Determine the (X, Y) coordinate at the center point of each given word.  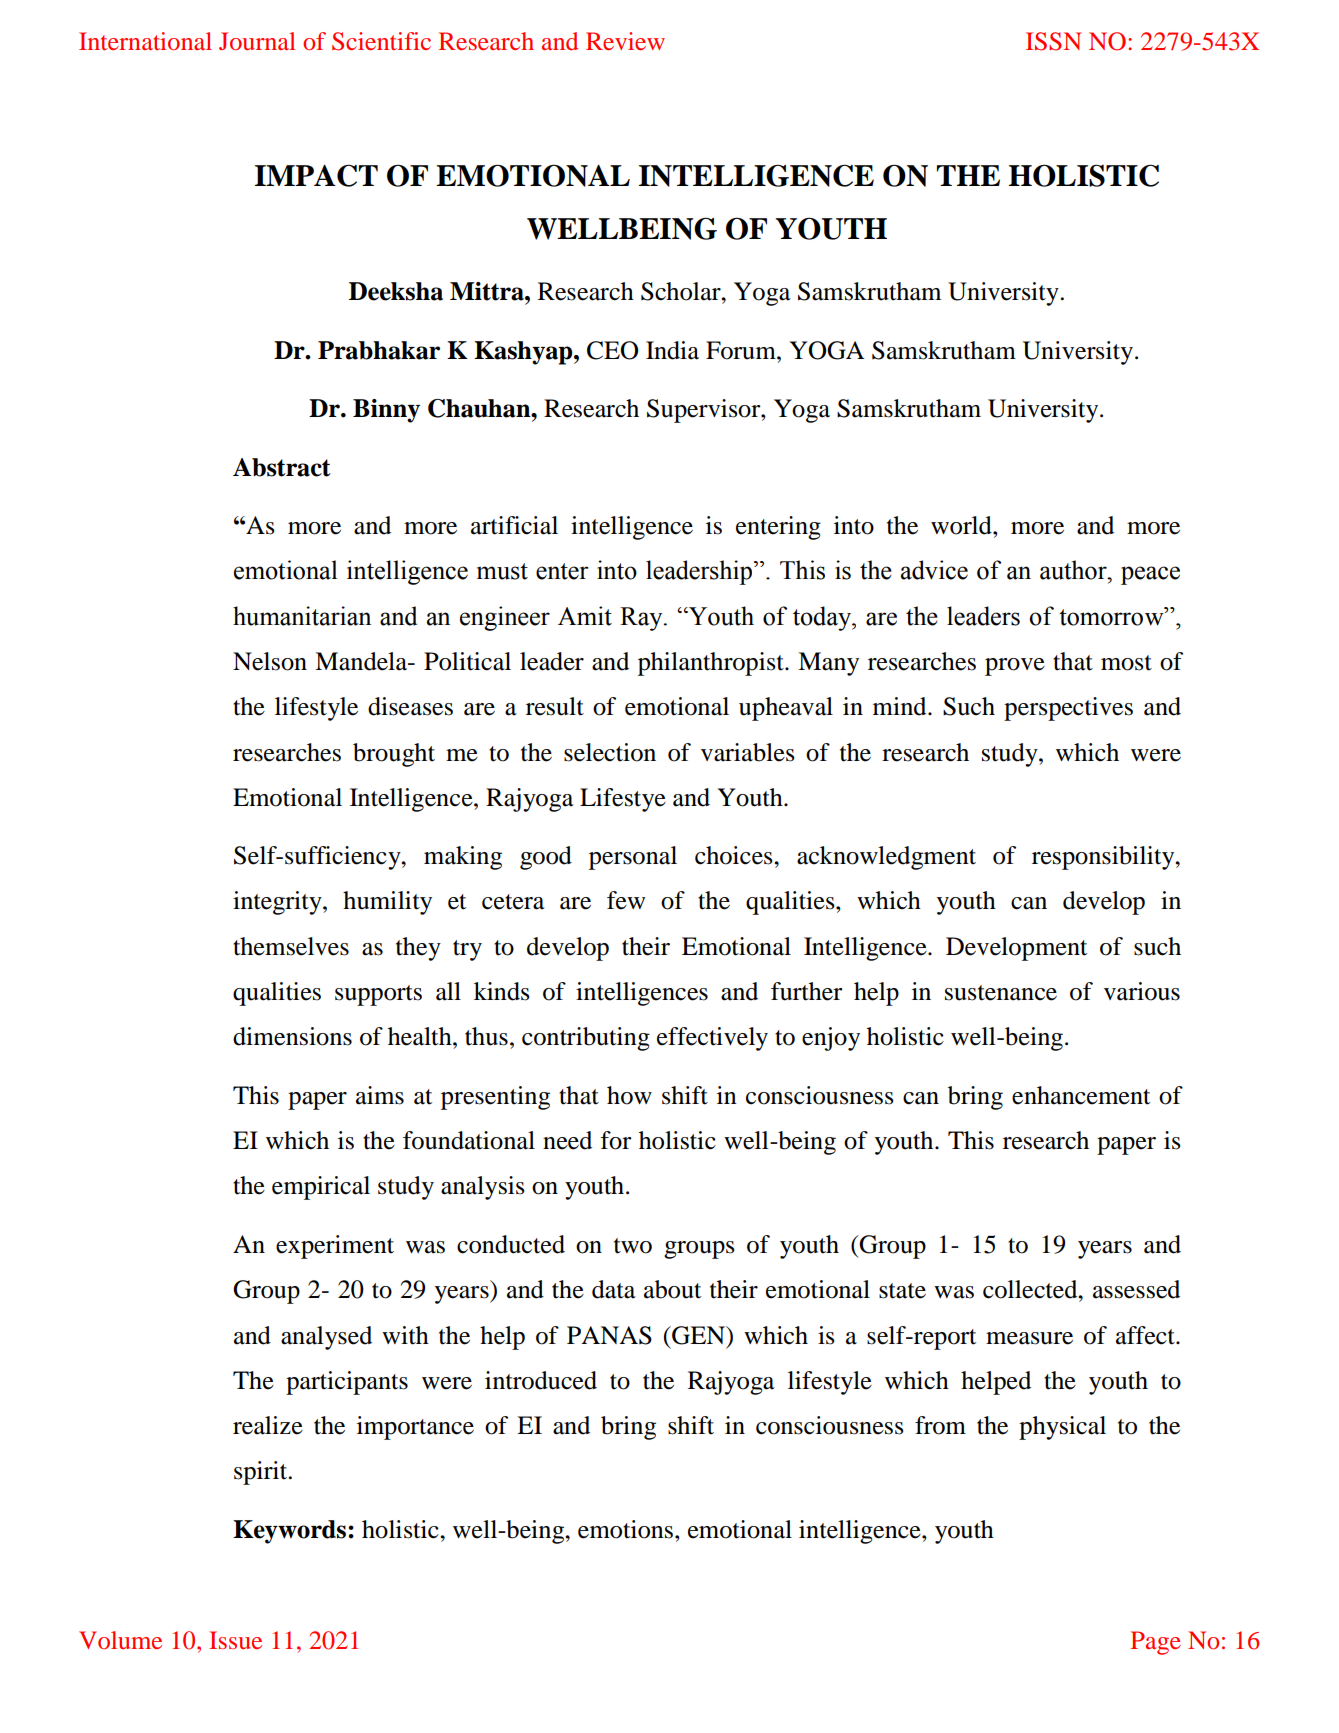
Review (625, 41)
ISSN (1054, 41)
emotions (627, 1529)
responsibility (1104, 858)
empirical (321, 1188)
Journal (257, 41)
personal (633, 858)
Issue (235, 1640)
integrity (278, 903)
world (962, 525)
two (633, 1246)
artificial (514, 525)
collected (1031, 1289)
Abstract (282, 467)
